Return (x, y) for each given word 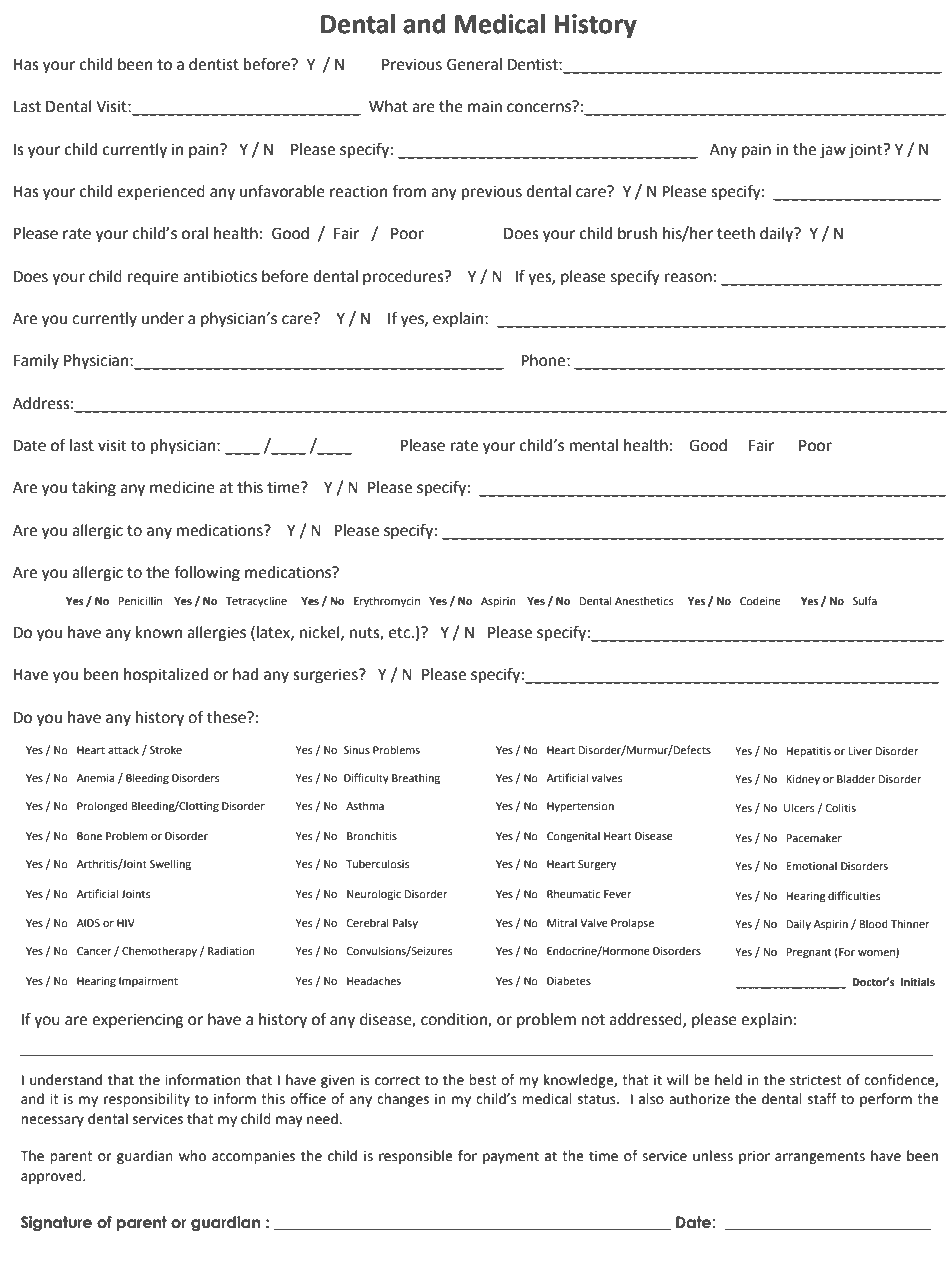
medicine (182, 487)
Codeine (760, 600)
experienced (161, 193)
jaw (833, 151)
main (485, 106)
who (192, 1156)
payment (511, 1157)
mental (594, 445)
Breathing (416, 779)
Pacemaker (814, 838)
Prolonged (102, 807)
